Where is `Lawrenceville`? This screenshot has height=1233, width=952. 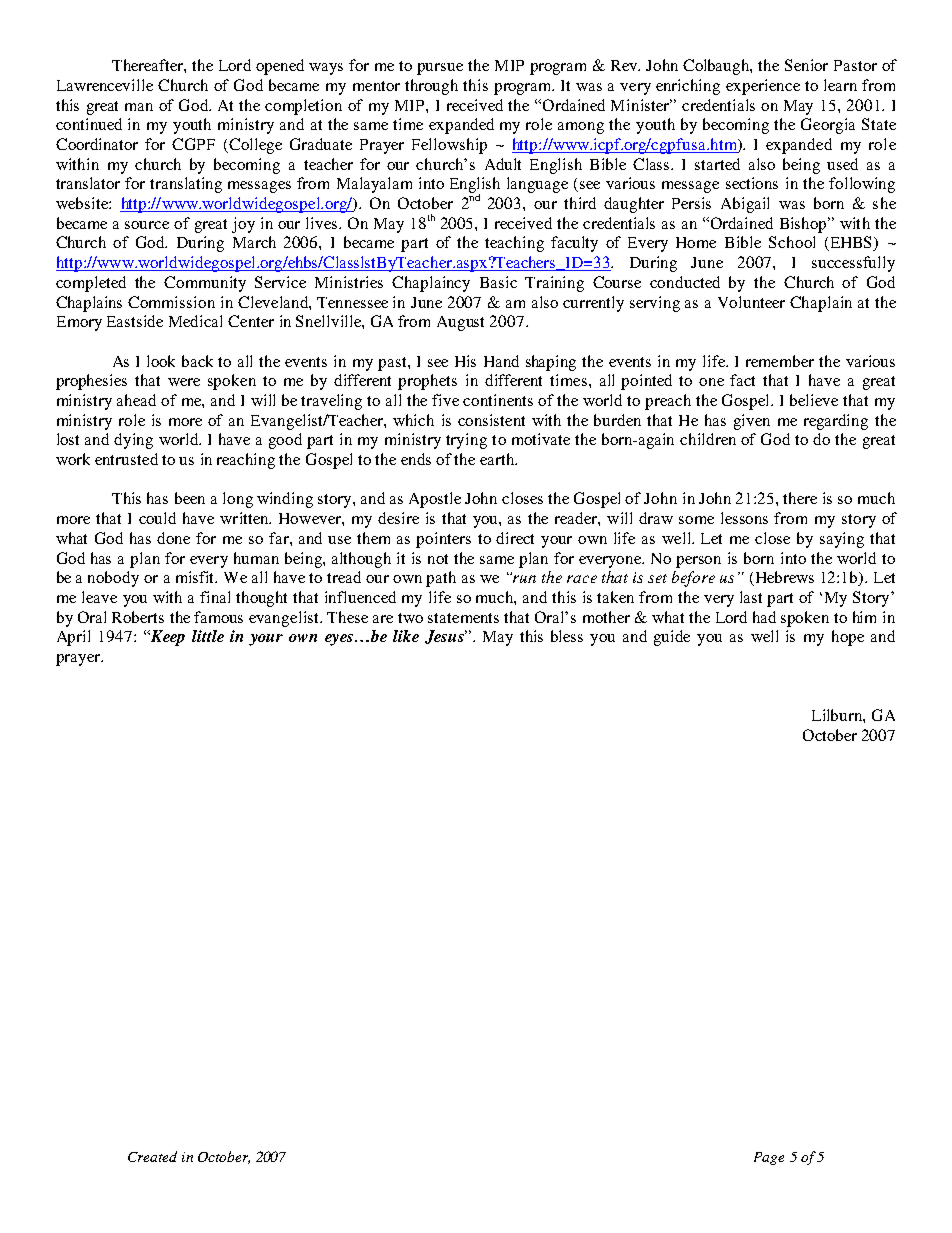 Lawrenceville is located at coordinates (105, 85).
